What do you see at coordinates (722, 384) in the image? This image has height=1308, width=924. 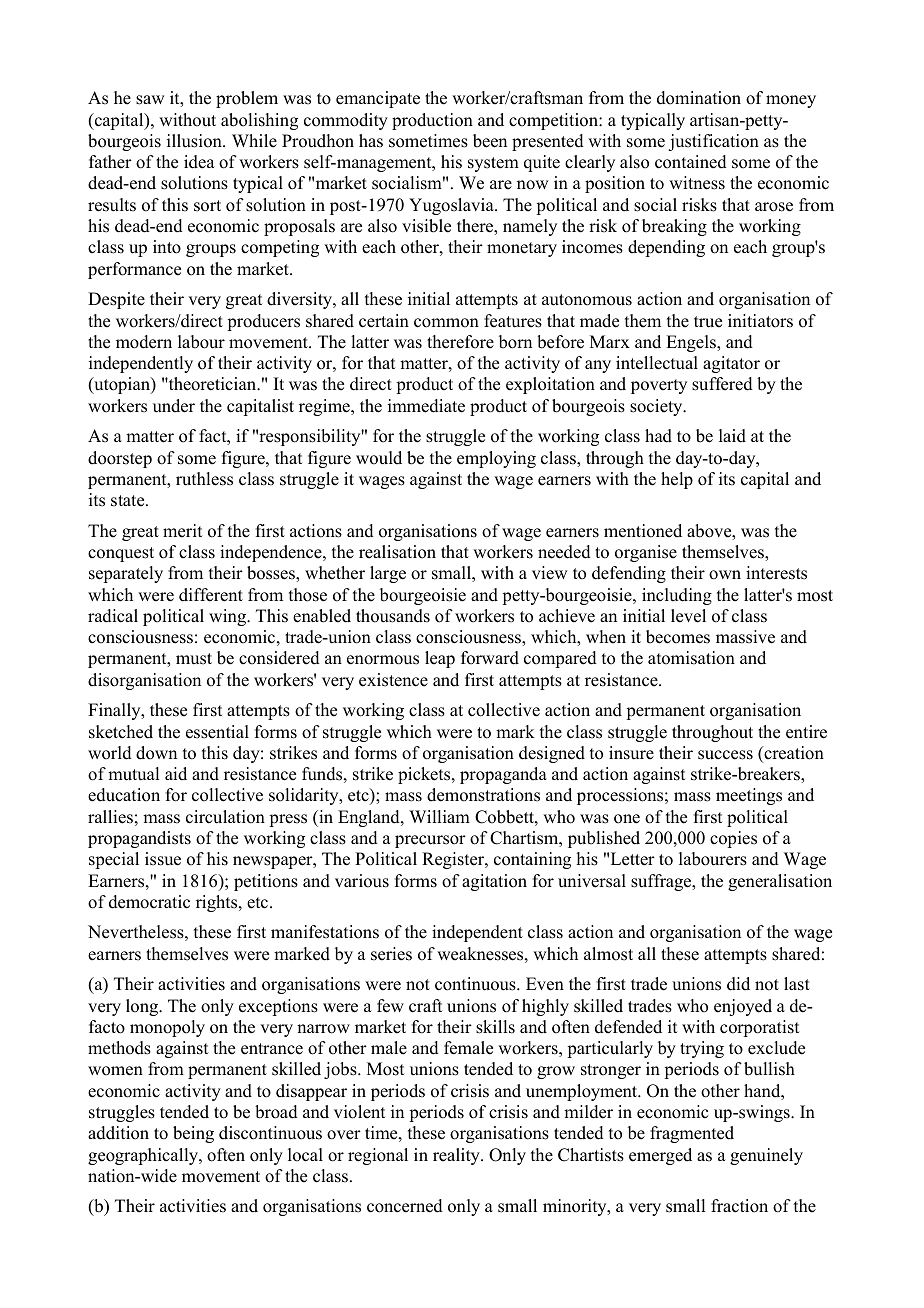 I see `suffered` at bounding box center [722, 384].
